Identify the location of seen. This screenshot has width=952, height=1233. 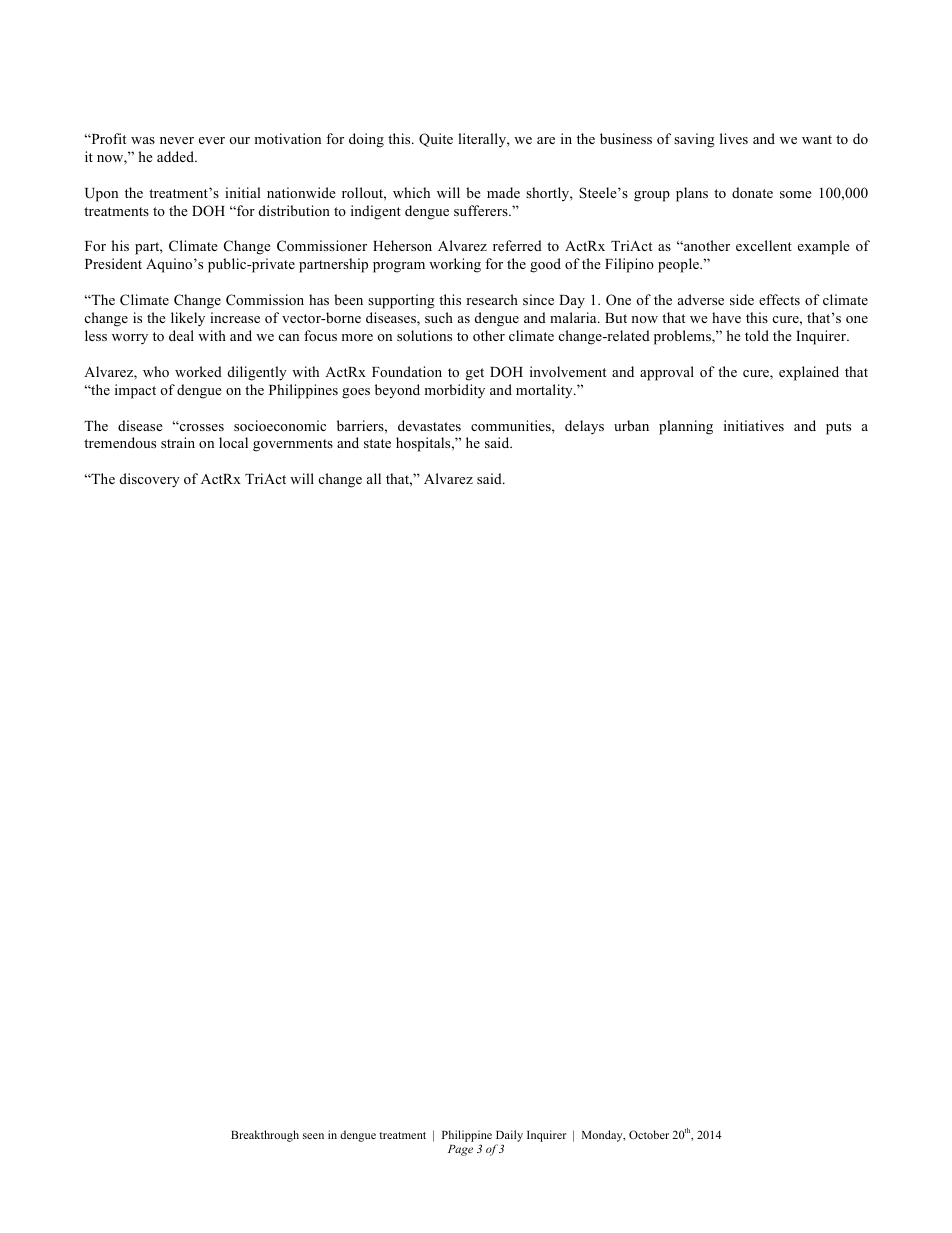
(313, 1136).
